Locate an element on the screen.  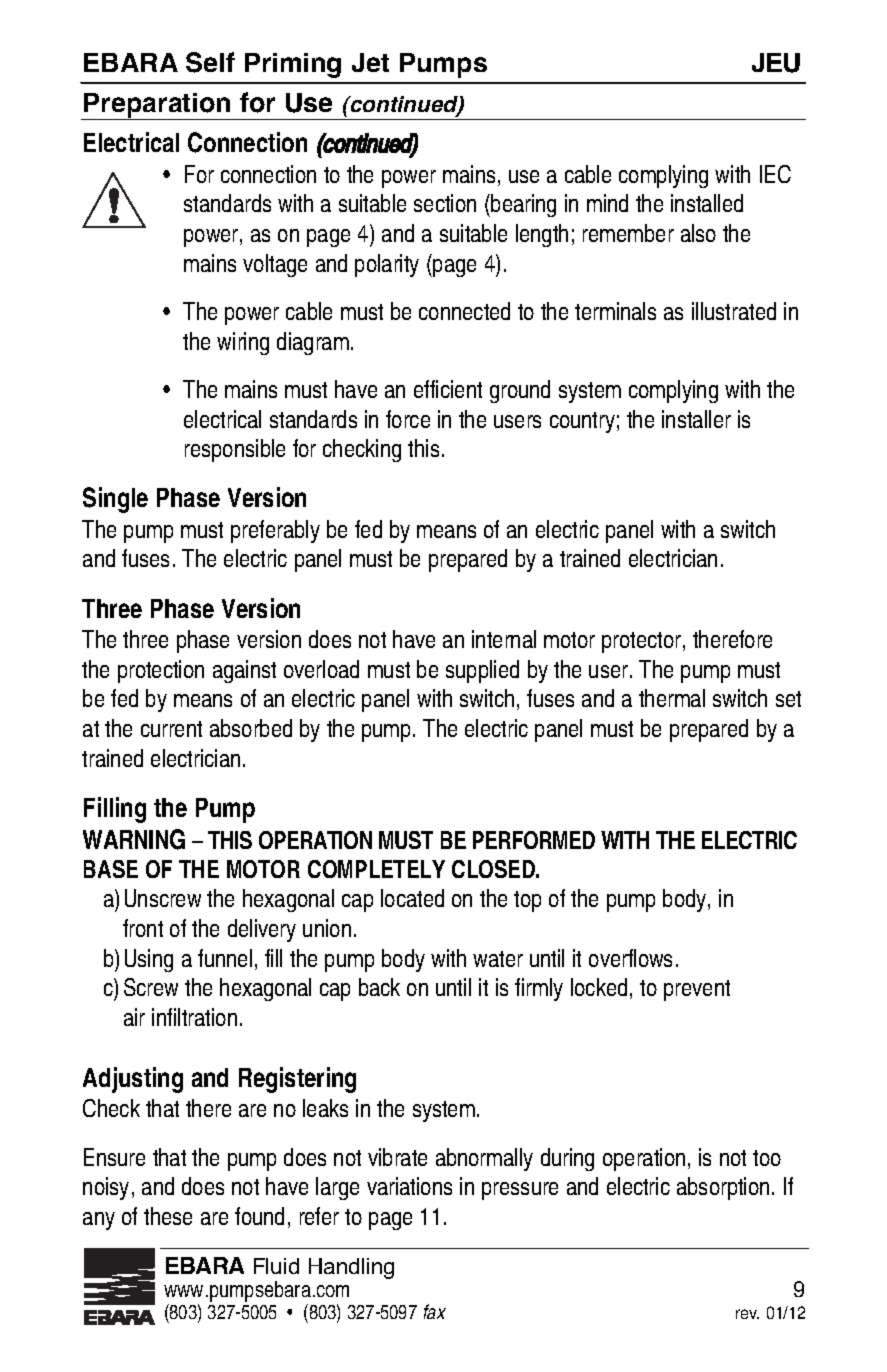
Jet is located at coordinates (370, 62).
